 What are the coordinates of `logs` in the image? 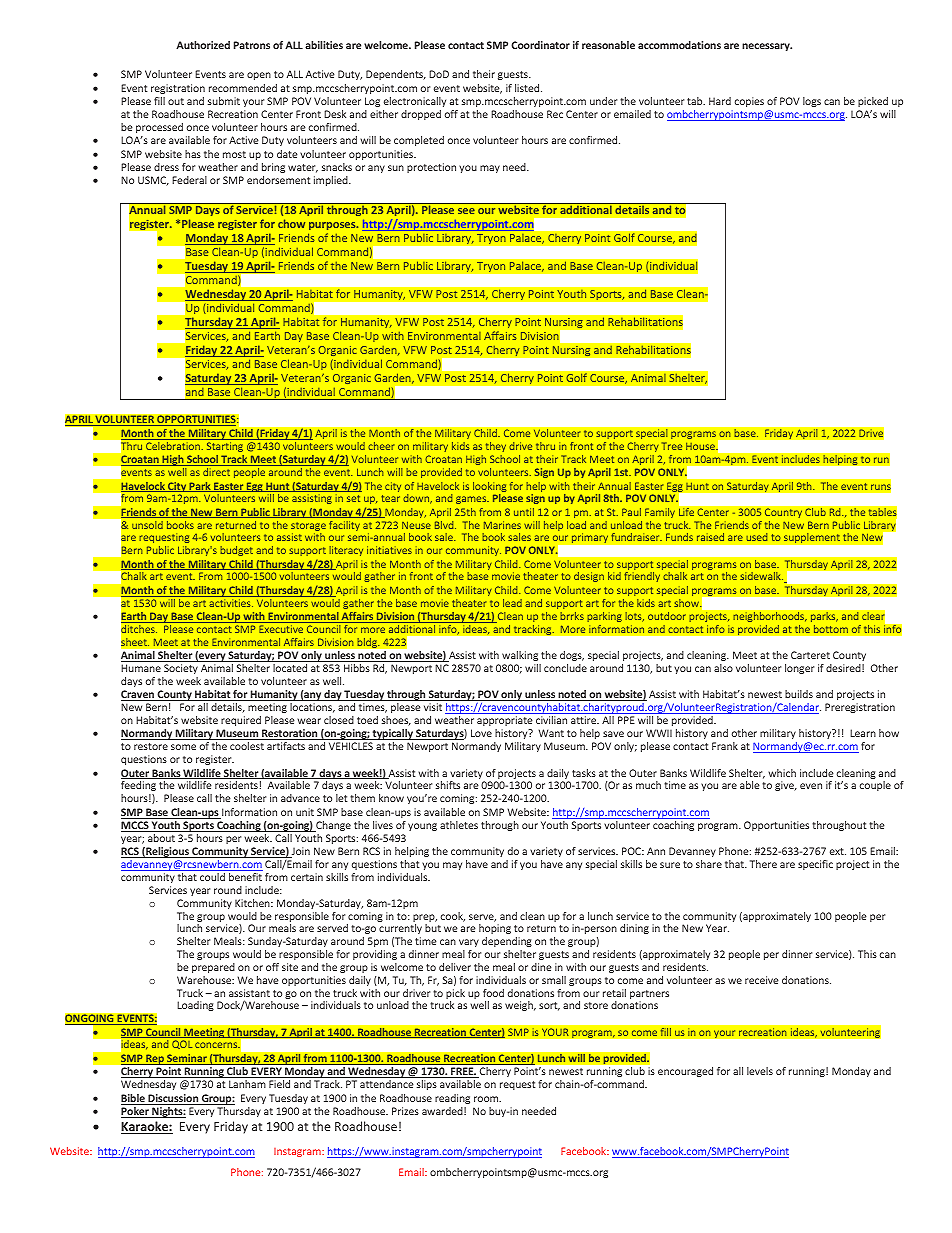 It's located at (812, 102).
